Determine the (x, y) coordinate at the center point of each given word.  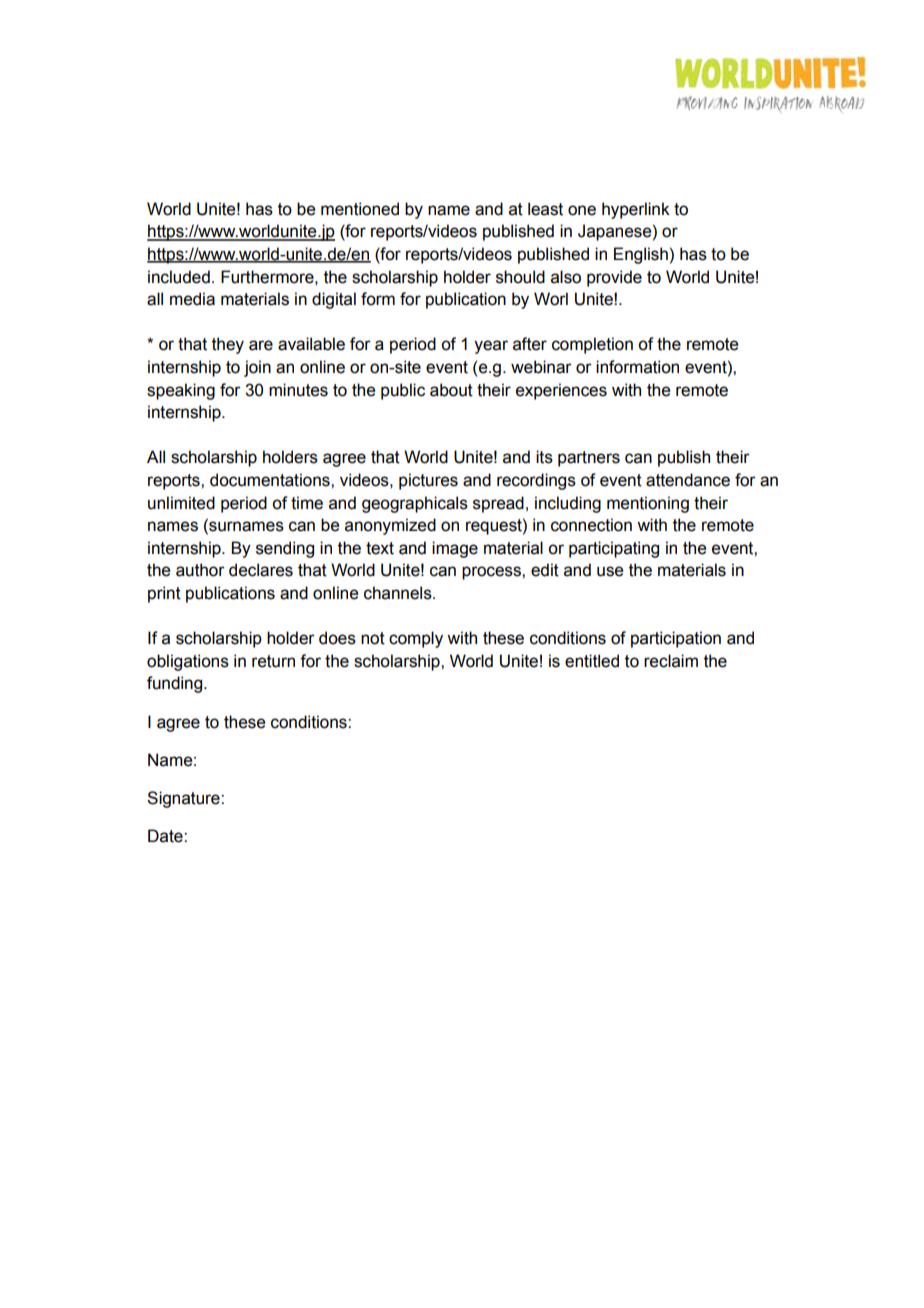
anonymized (390, 526)
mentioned (360, 209)
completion (592, 345)
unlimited (181, 503)
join (257, 368)
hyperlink (636, 210)
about (451, 390)
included (179, 277)
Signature (184, 799)
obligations (188, 662)
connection (591, 525)
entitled (592, 661)
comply (416, 639)
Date (166, 836)
